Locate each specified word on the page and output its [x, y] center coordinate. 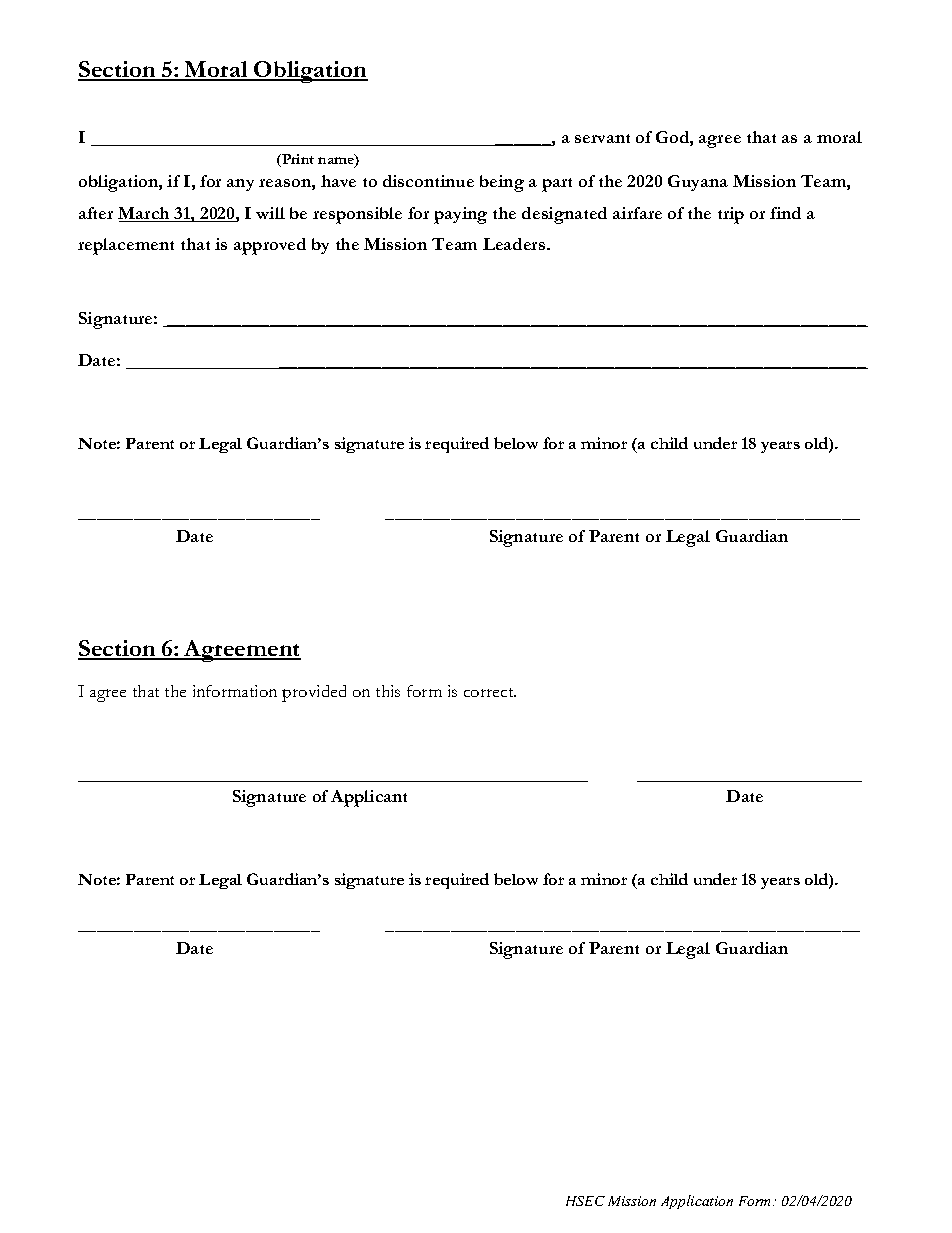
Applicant [369, 798]
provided [314, 693]
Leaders [515, 244]
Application [697, 1202]
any [240, 185]
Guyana [698, 183]
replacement [126, 246]
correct [490, 692]
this [388, 691]
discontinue [428, 181]
